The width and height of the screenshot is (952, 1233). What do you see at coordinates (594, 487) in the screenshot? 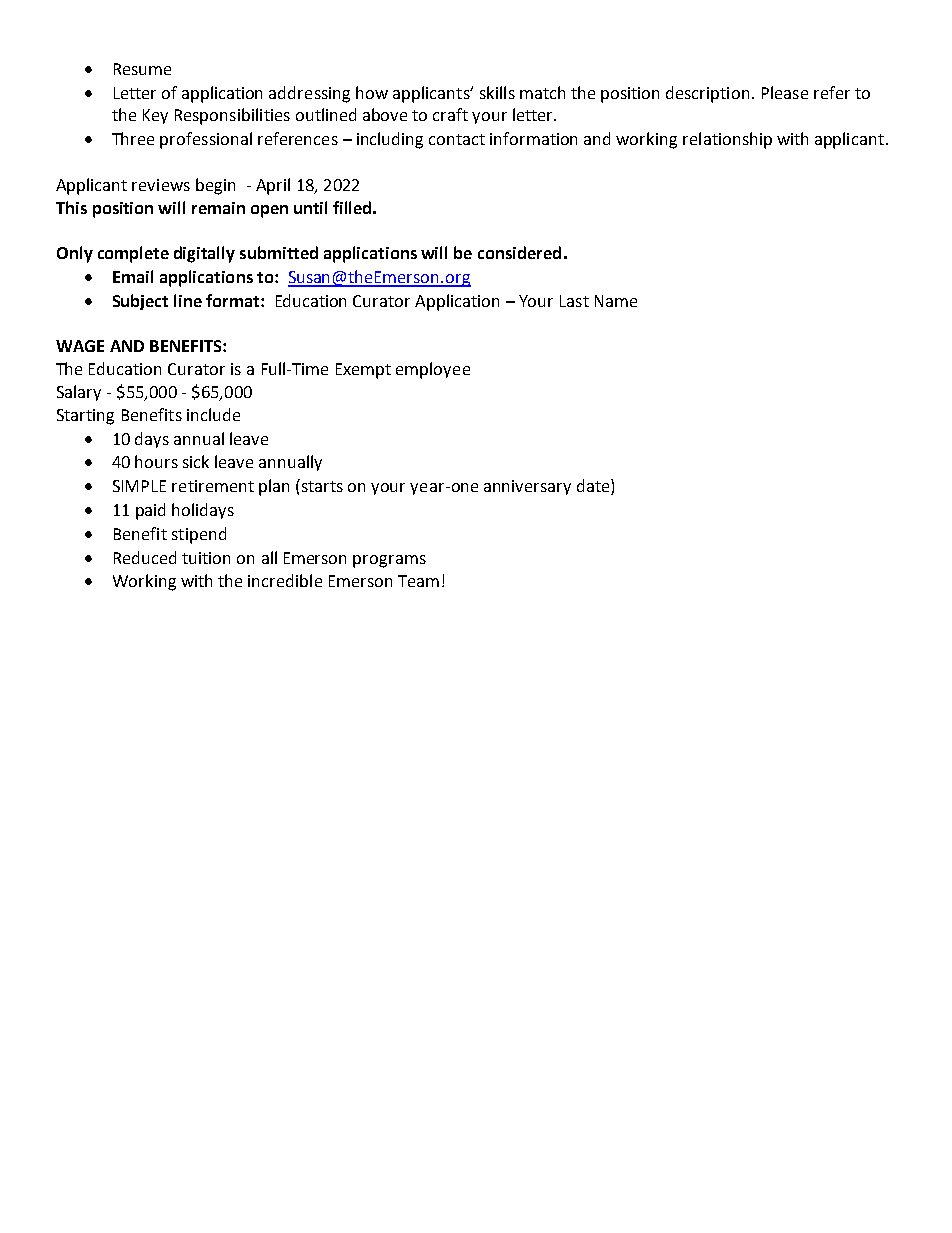
I see `date` at bounding box center [594, 487].
